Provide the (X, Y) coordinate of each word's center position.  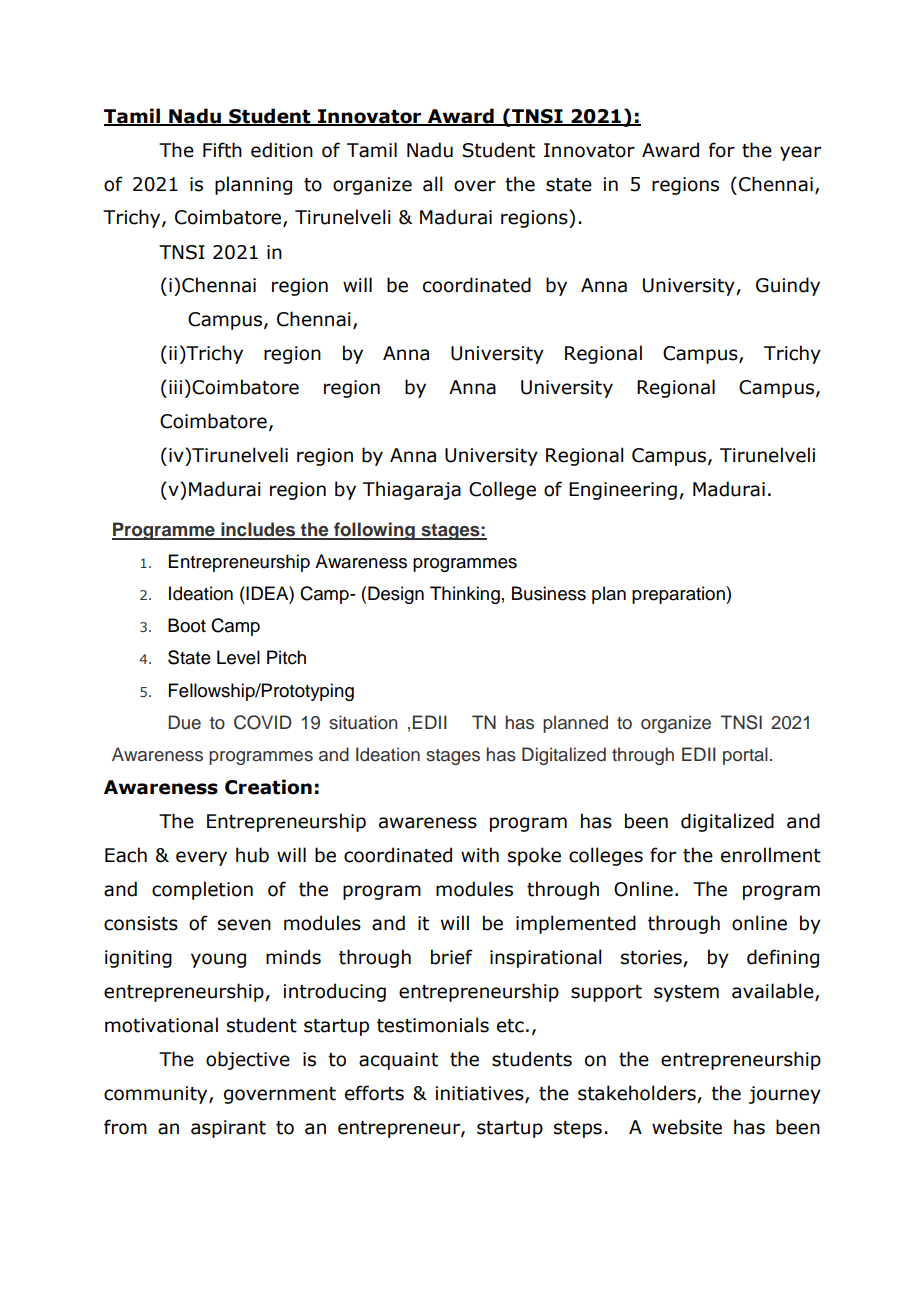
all (432, 184)
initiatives (481, 1094)
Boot (187, 625)
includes (258, 530)
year (800, 153)
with (480, 855)
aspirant (228, 1129)
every (201, 858)
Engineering (623, 491)
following (374, 531)
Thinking (465, 595)
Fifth (222, 150)
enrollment (771, 855)
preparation (679, 595)
